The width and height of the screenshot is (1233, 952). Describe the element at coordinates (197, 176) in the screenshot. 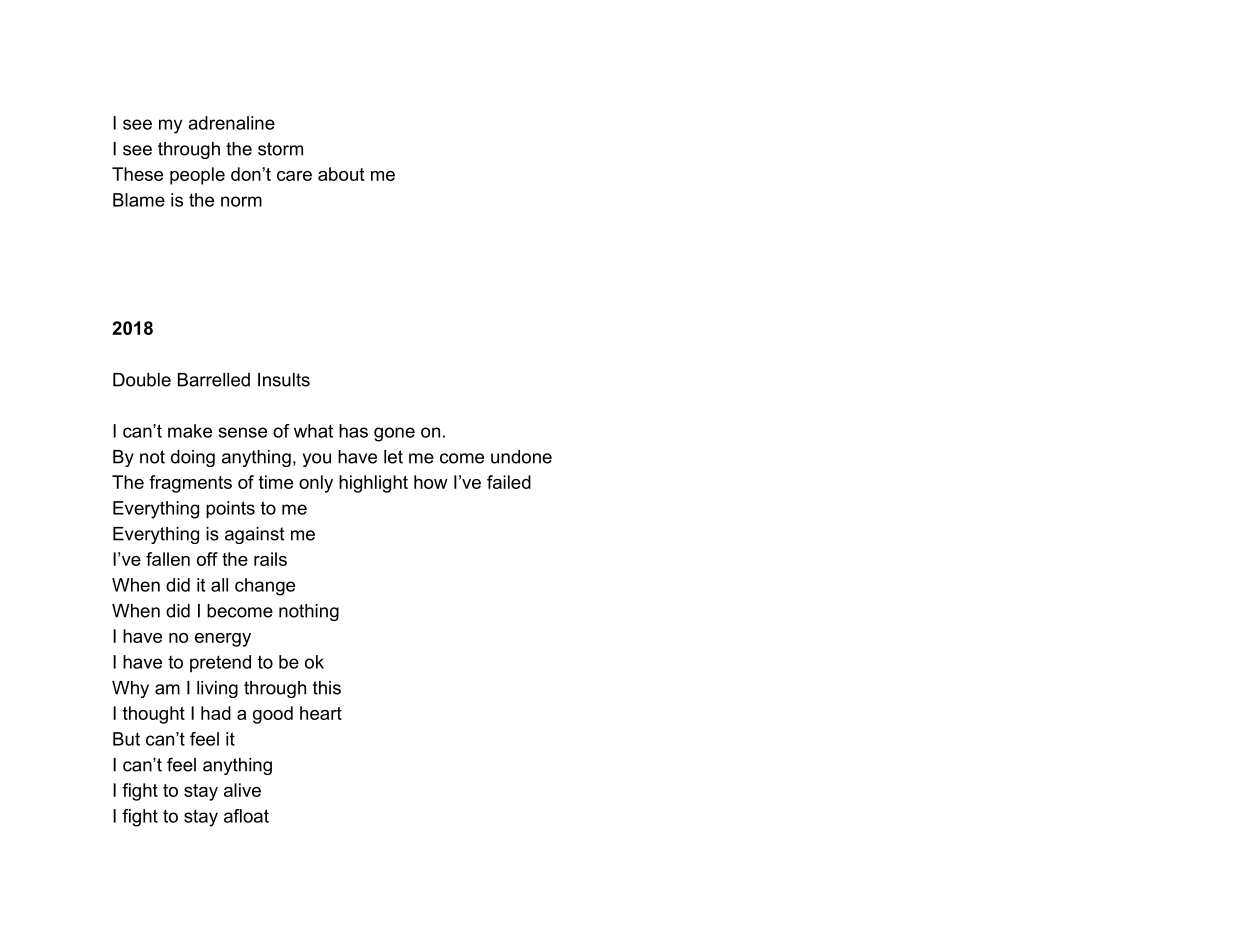

I see `people` at that location.
